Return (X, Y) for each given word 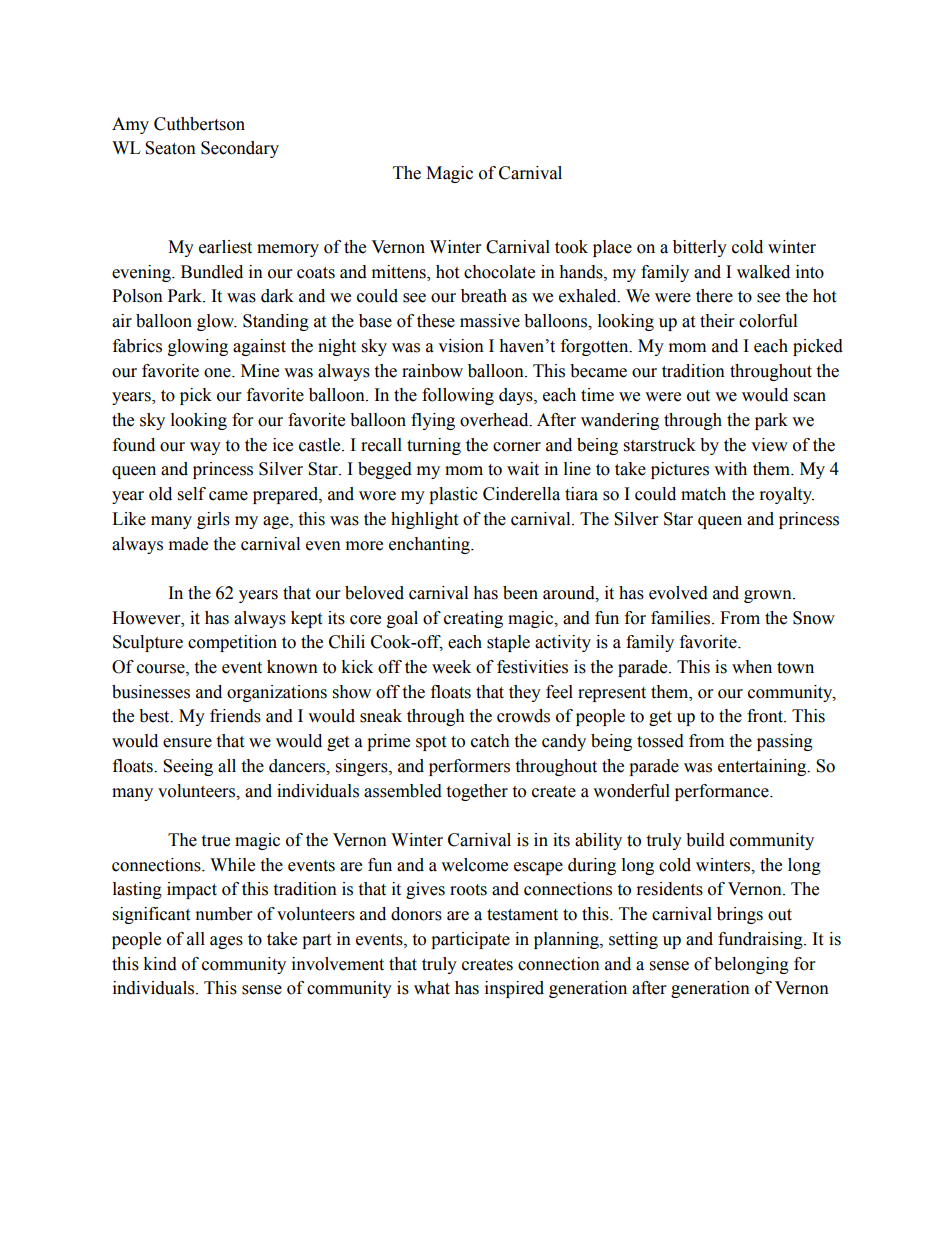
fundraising (761, 940)
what (432, 988)
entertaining (763, 767)
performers (469, 767)
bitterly (700, 248)
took (571, 247)
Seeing (188, 767)
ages (226, 942)
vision (461, 346)
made (188, 544)
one (218, 373)
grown (769, 596)
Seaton (170, 148)
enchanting (430, 545)
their (717, 321)
